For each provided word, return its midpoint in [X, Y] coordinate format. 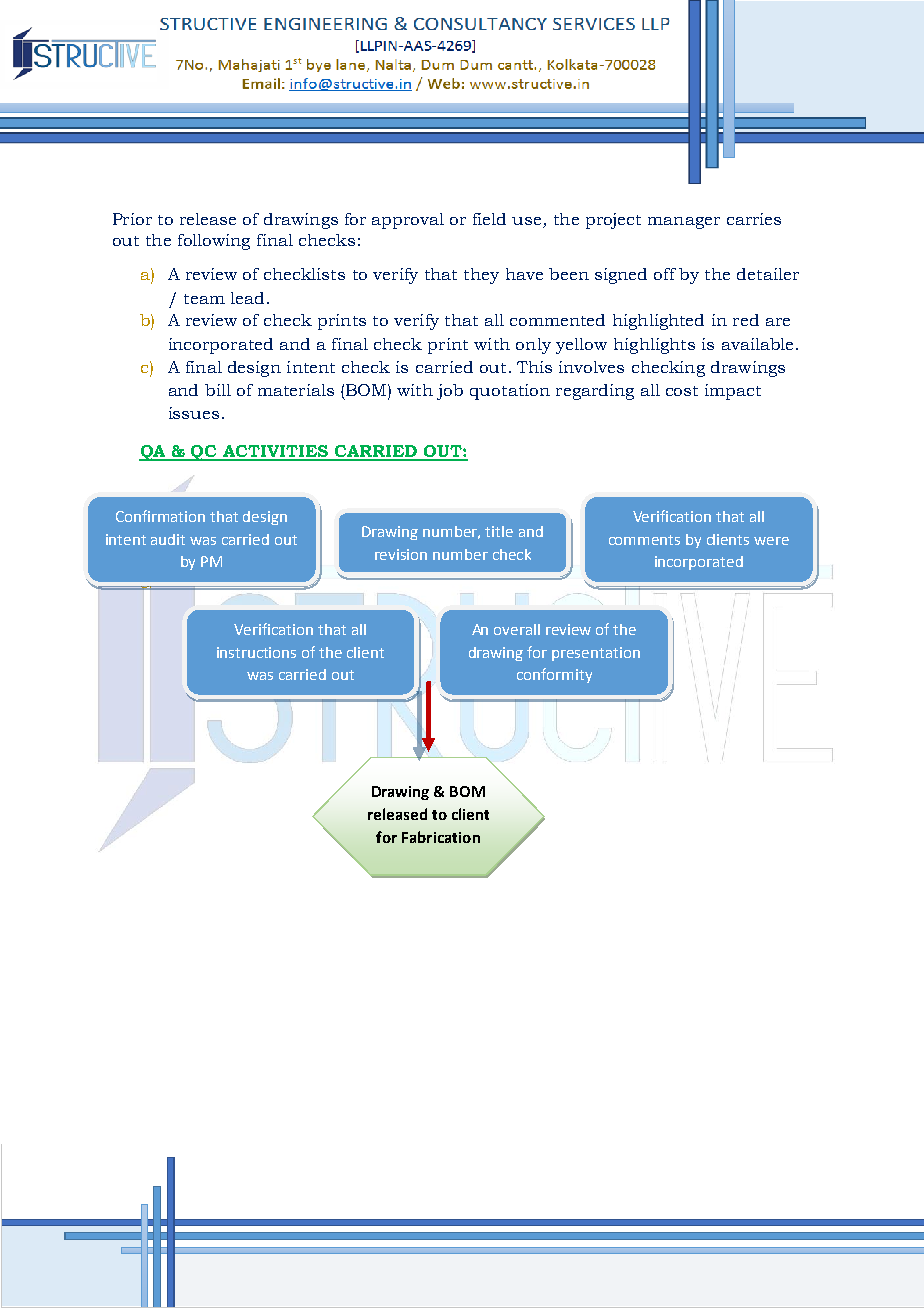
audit [168, 539]
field [489, 219]
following [214, 242]
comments [644, 540]
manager [684, 223]
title [499, 531]
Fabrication [441, 837]
